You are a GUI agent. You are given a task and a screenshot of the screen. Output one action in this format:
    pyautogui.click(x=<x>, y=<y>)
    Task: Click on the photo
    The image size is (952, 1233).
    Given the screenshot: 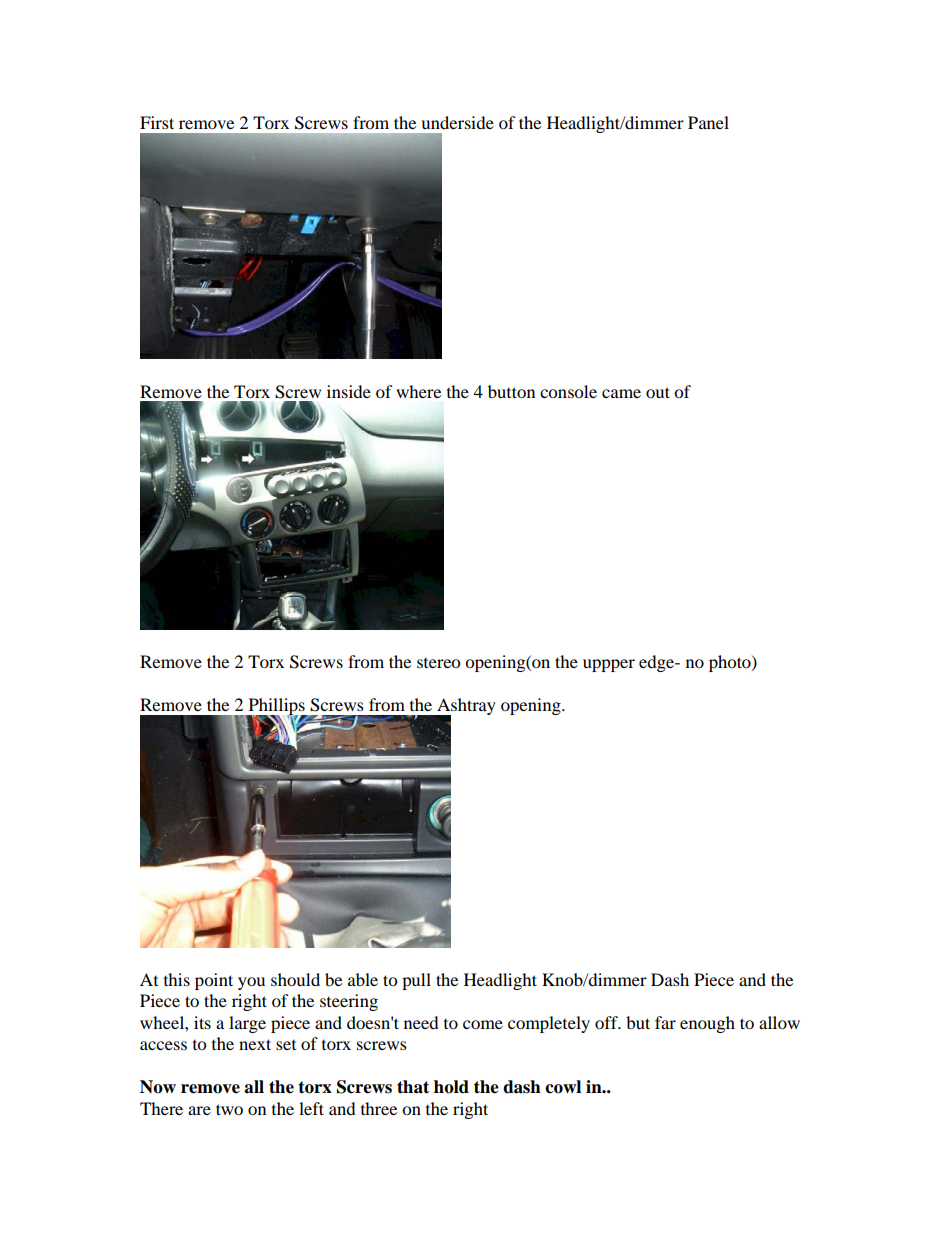 What is the action you would take?
    pyautogui.click(x=731, y=663)
